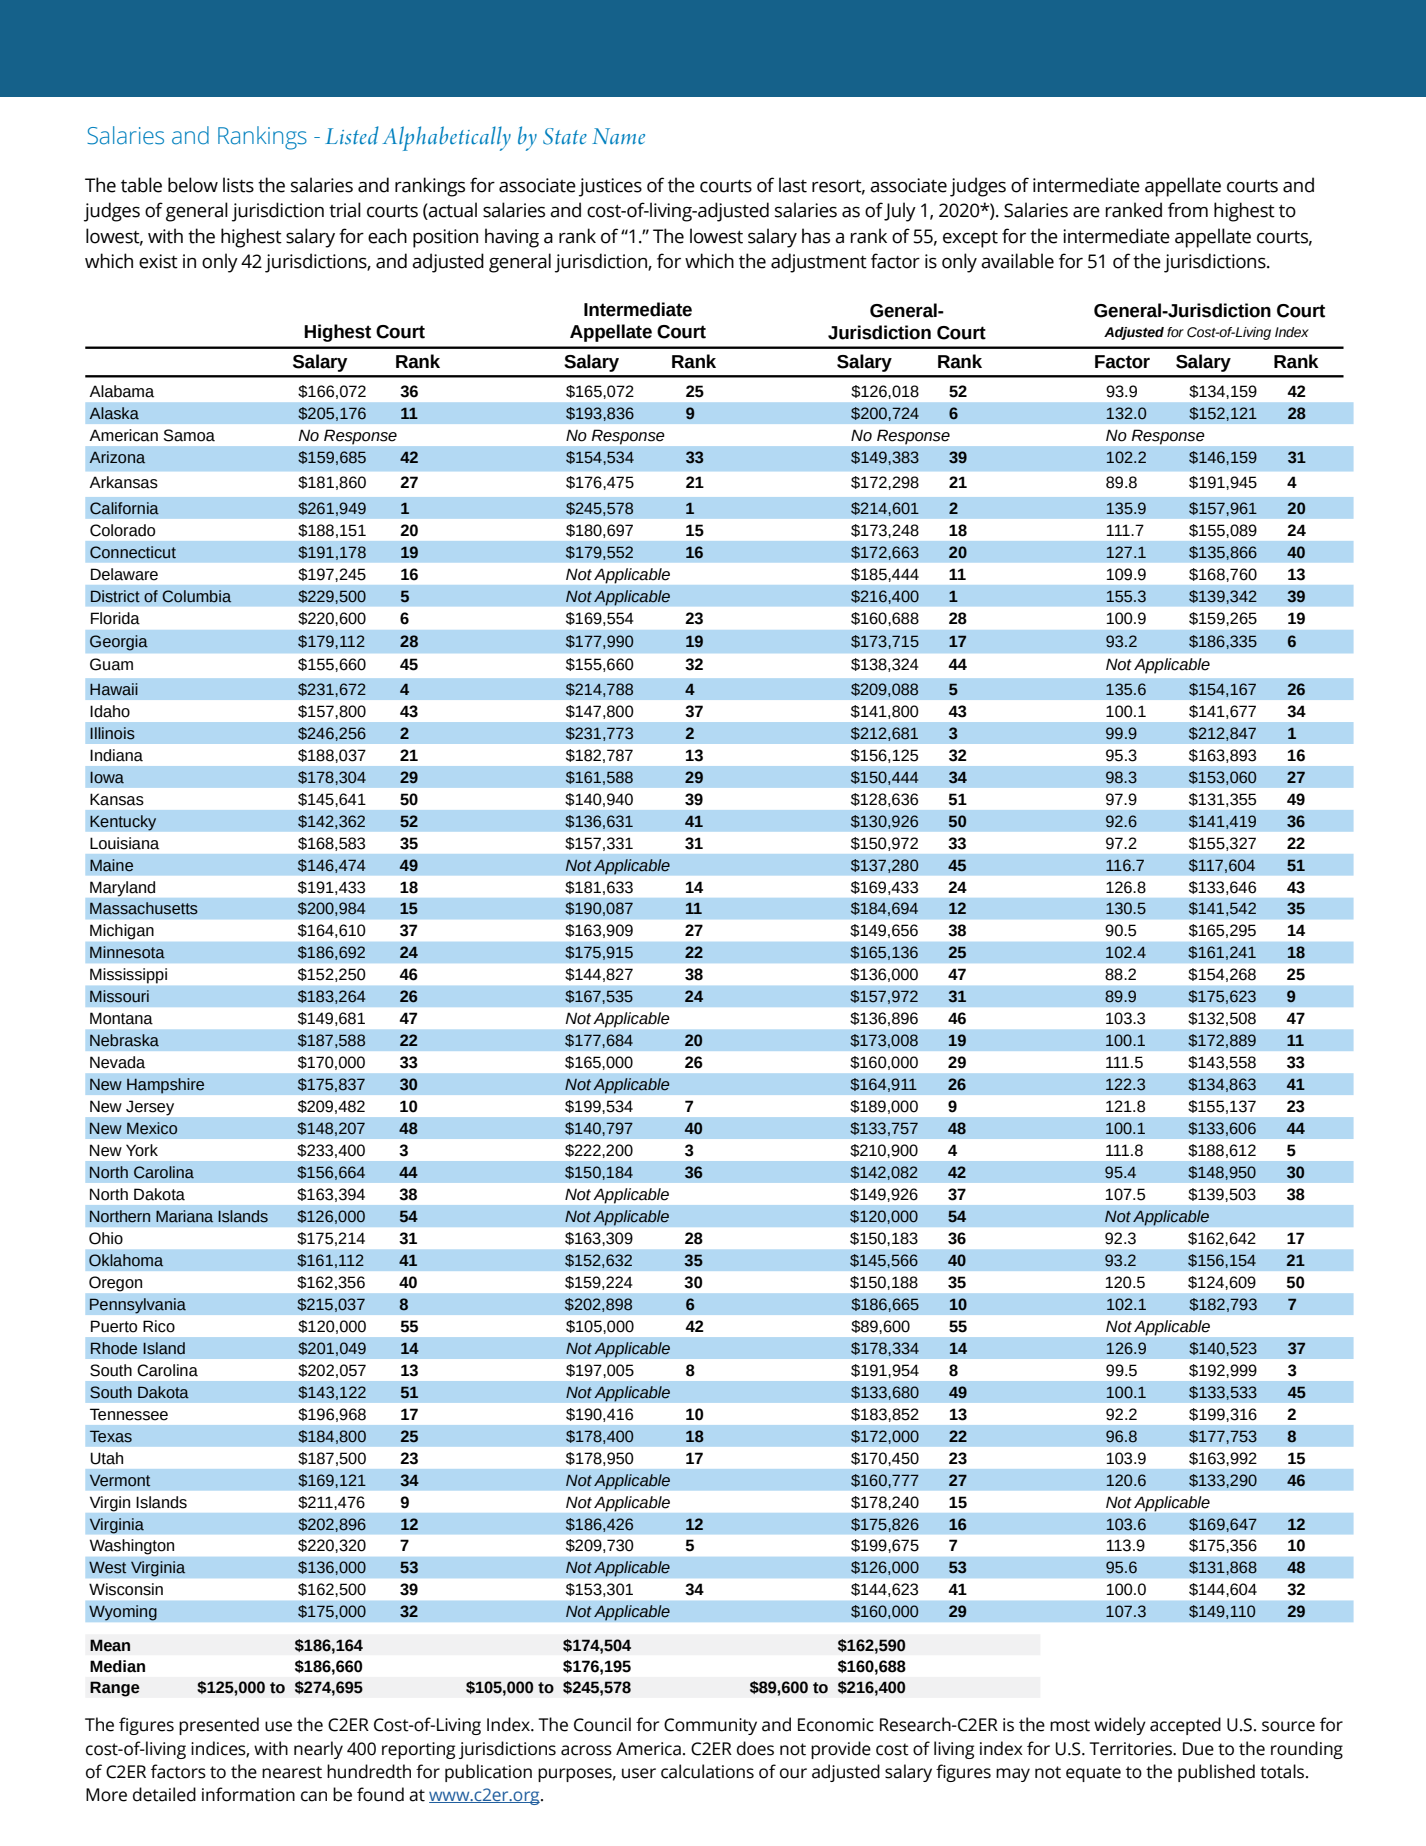  Describe the element at coordinates (219, 1726) in the screenshot. I see `presented` at that location.
